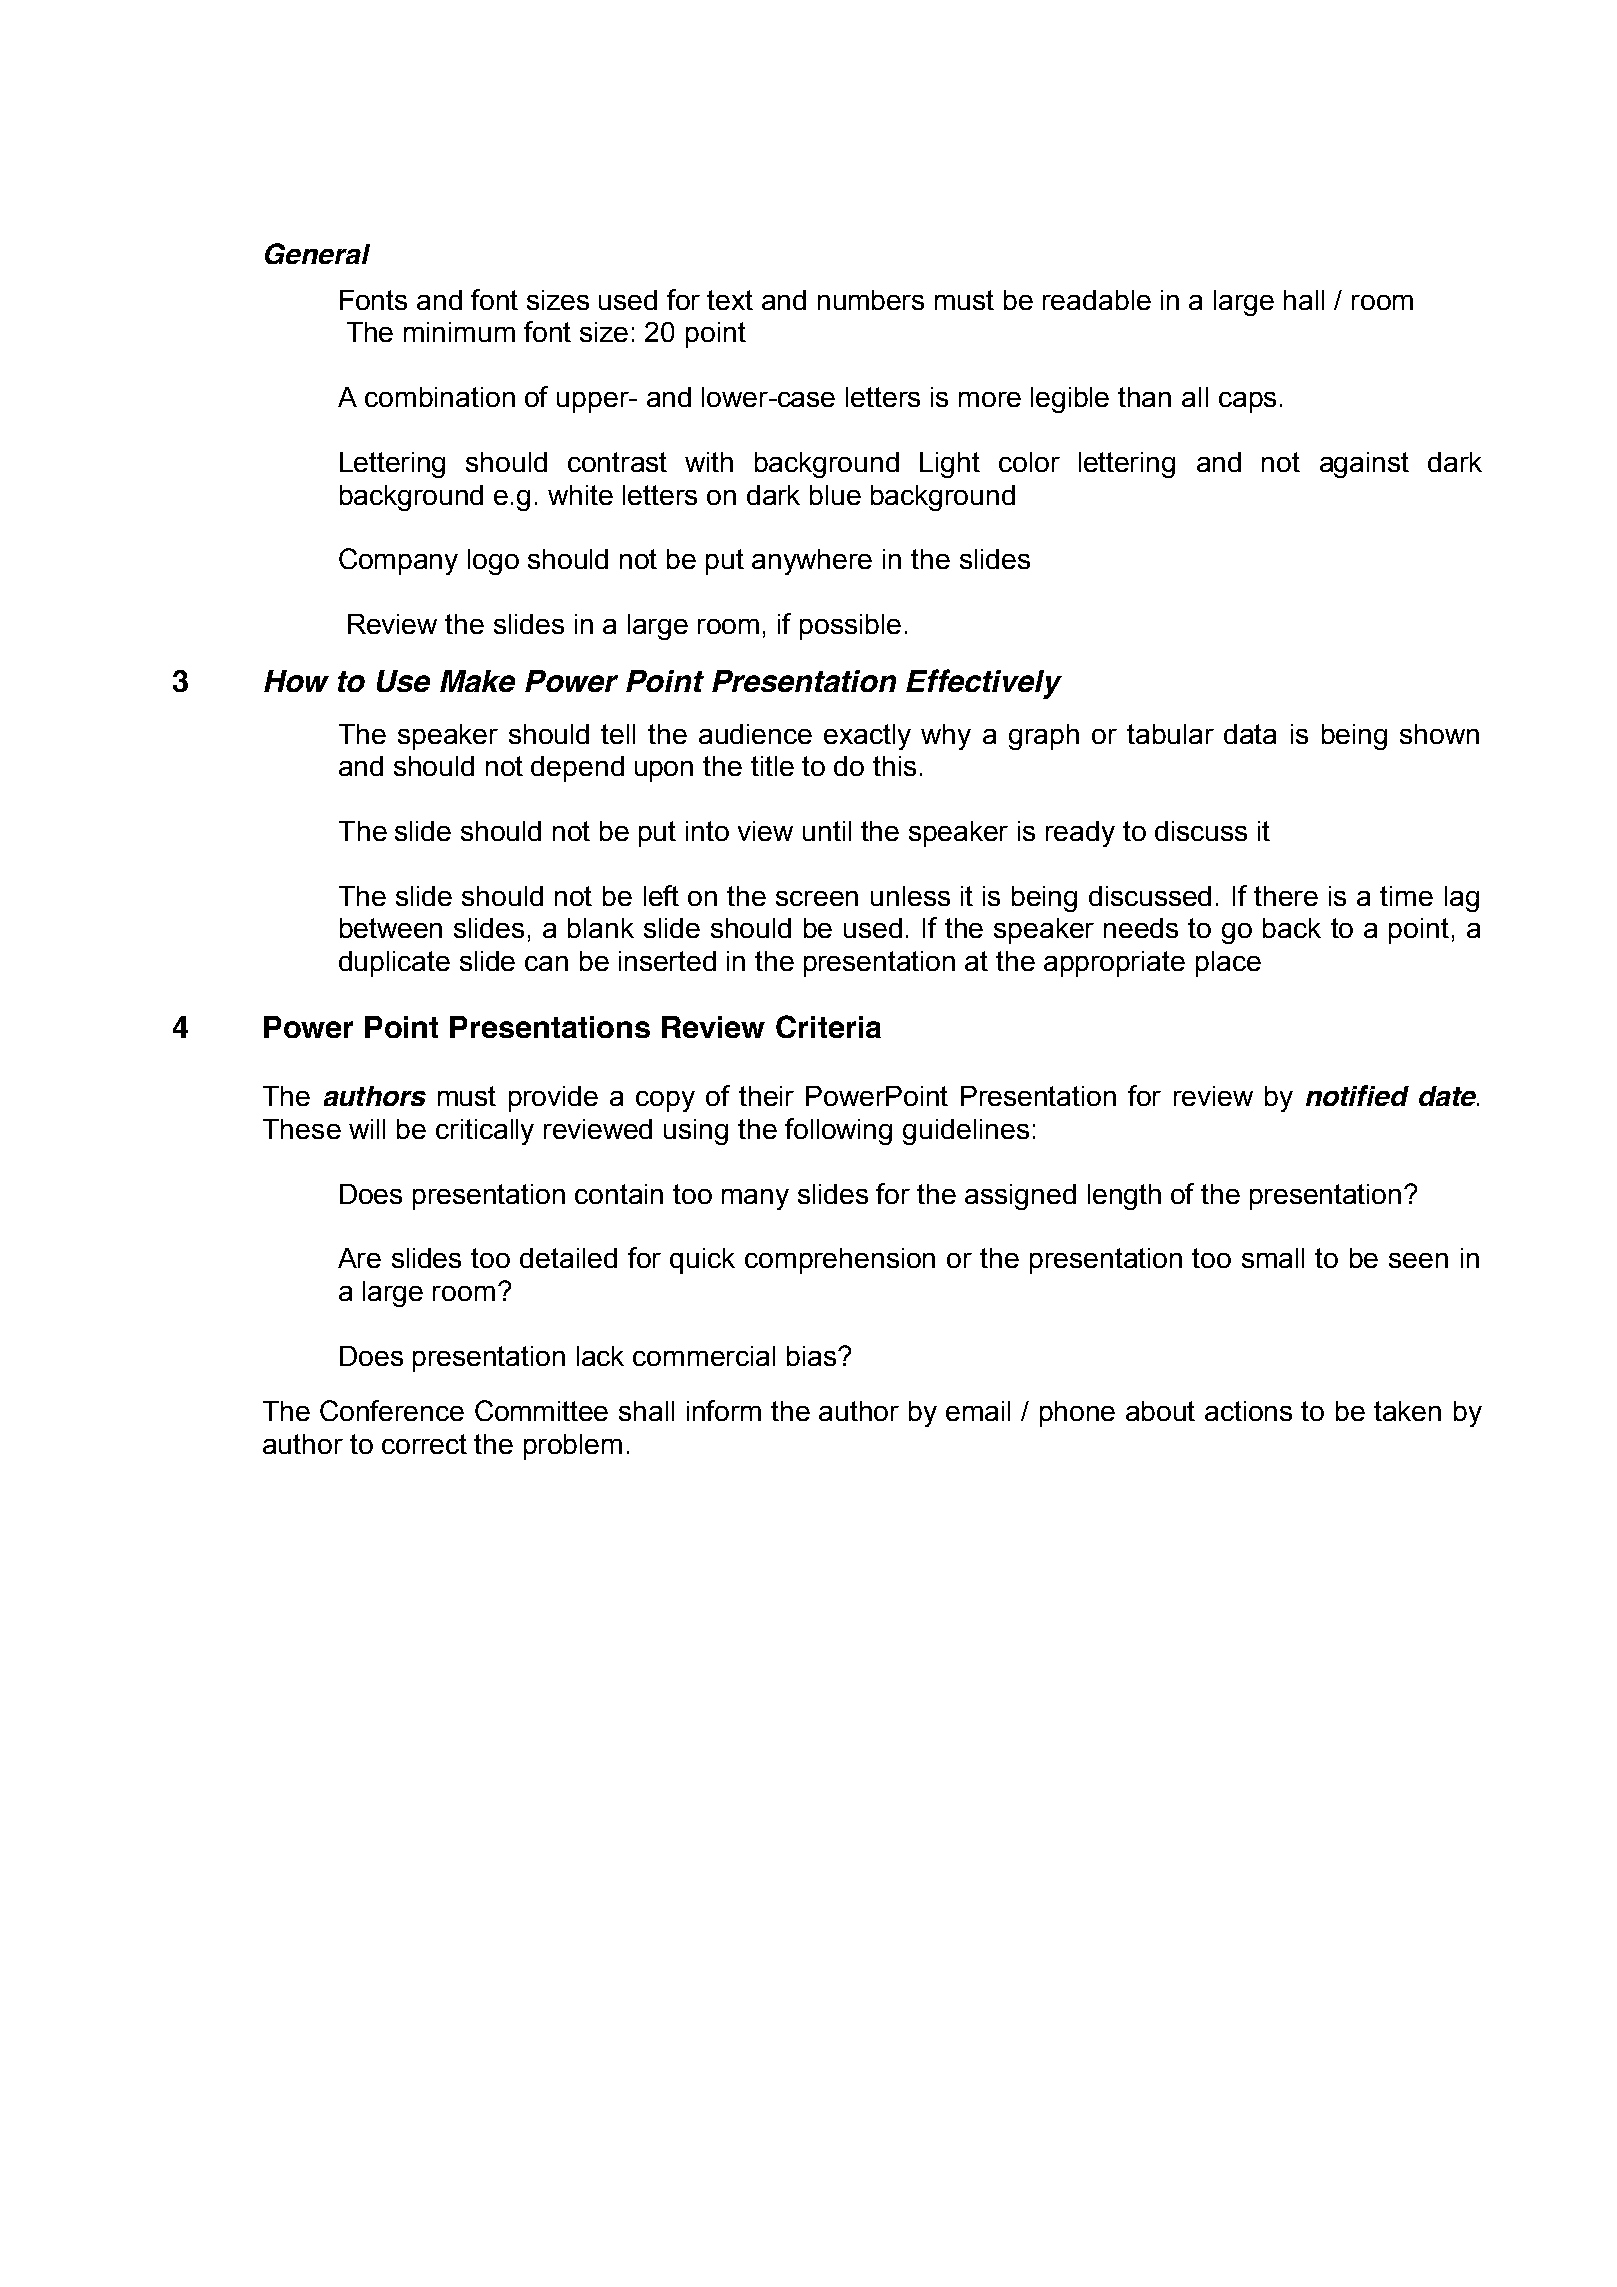 The height and width of the screenshot is (2287, 1617). I want to click on minimum, so click(459, 332).
